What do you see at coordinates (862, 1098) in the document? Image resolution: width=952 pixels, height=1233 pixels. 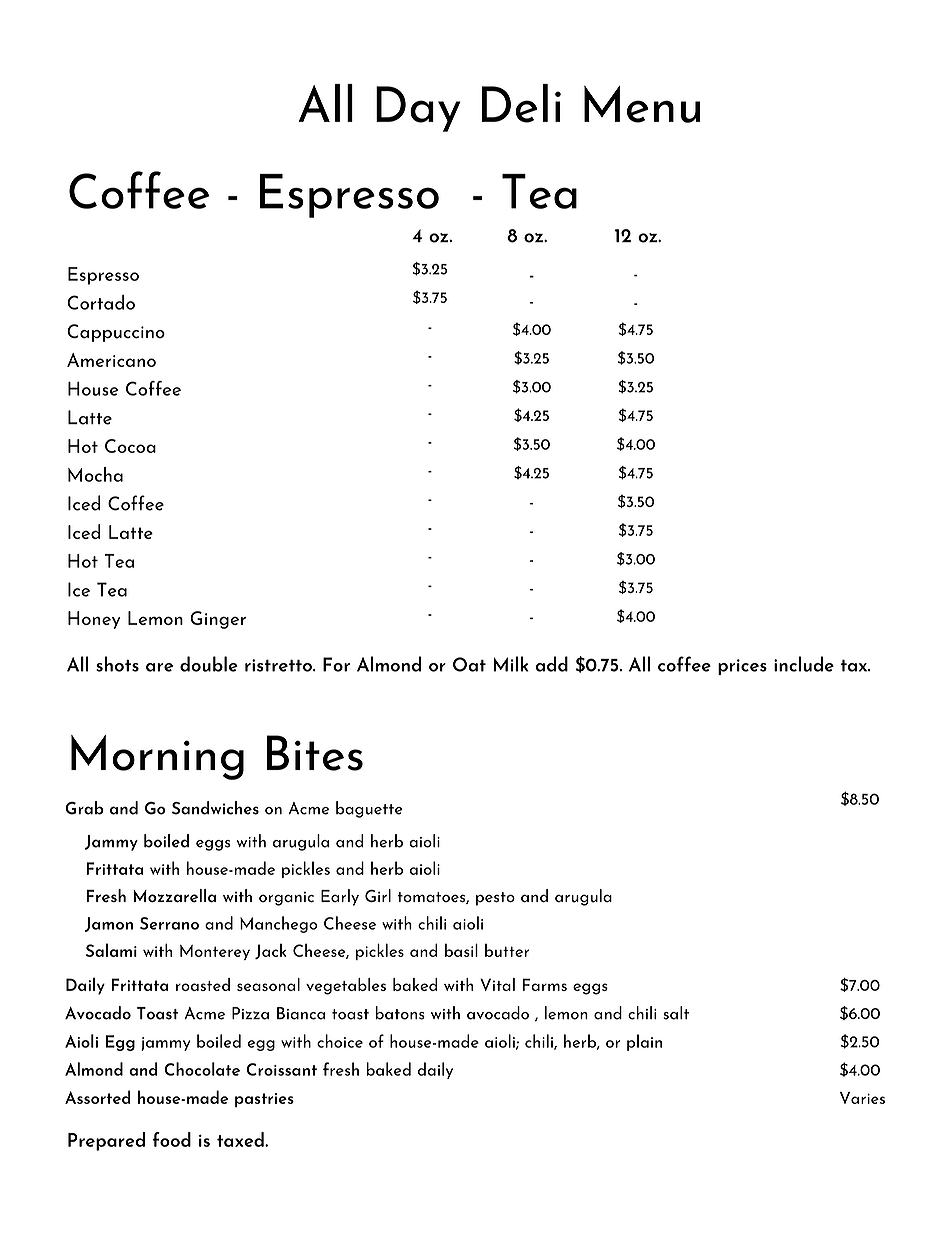 I see `Varies` at bounding box center [862, 1098].
